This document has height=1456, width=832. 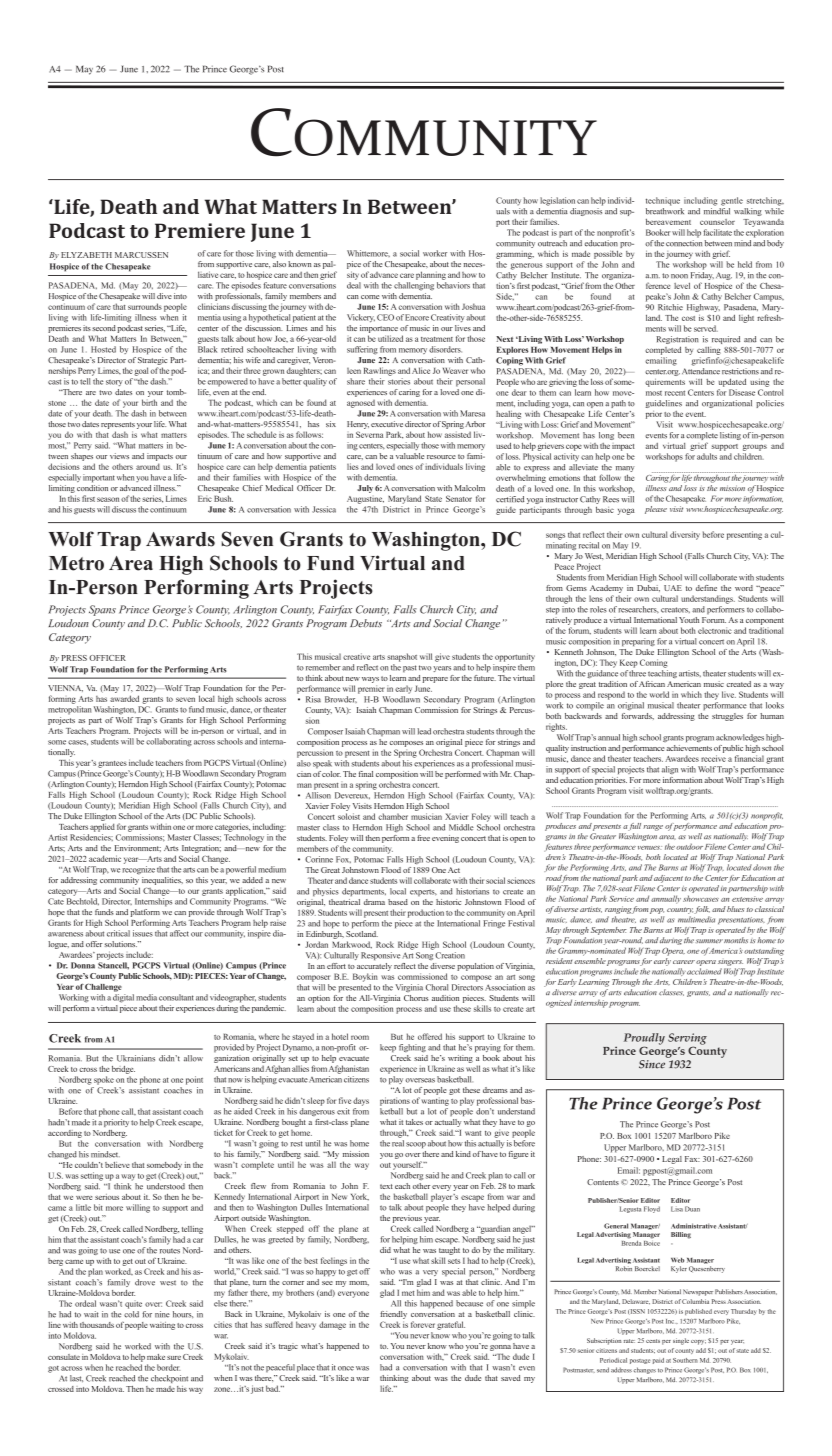 What do you see at coordinates (717, 232) in the document?
I see `facilitate` at bounding box center [717, 232].
